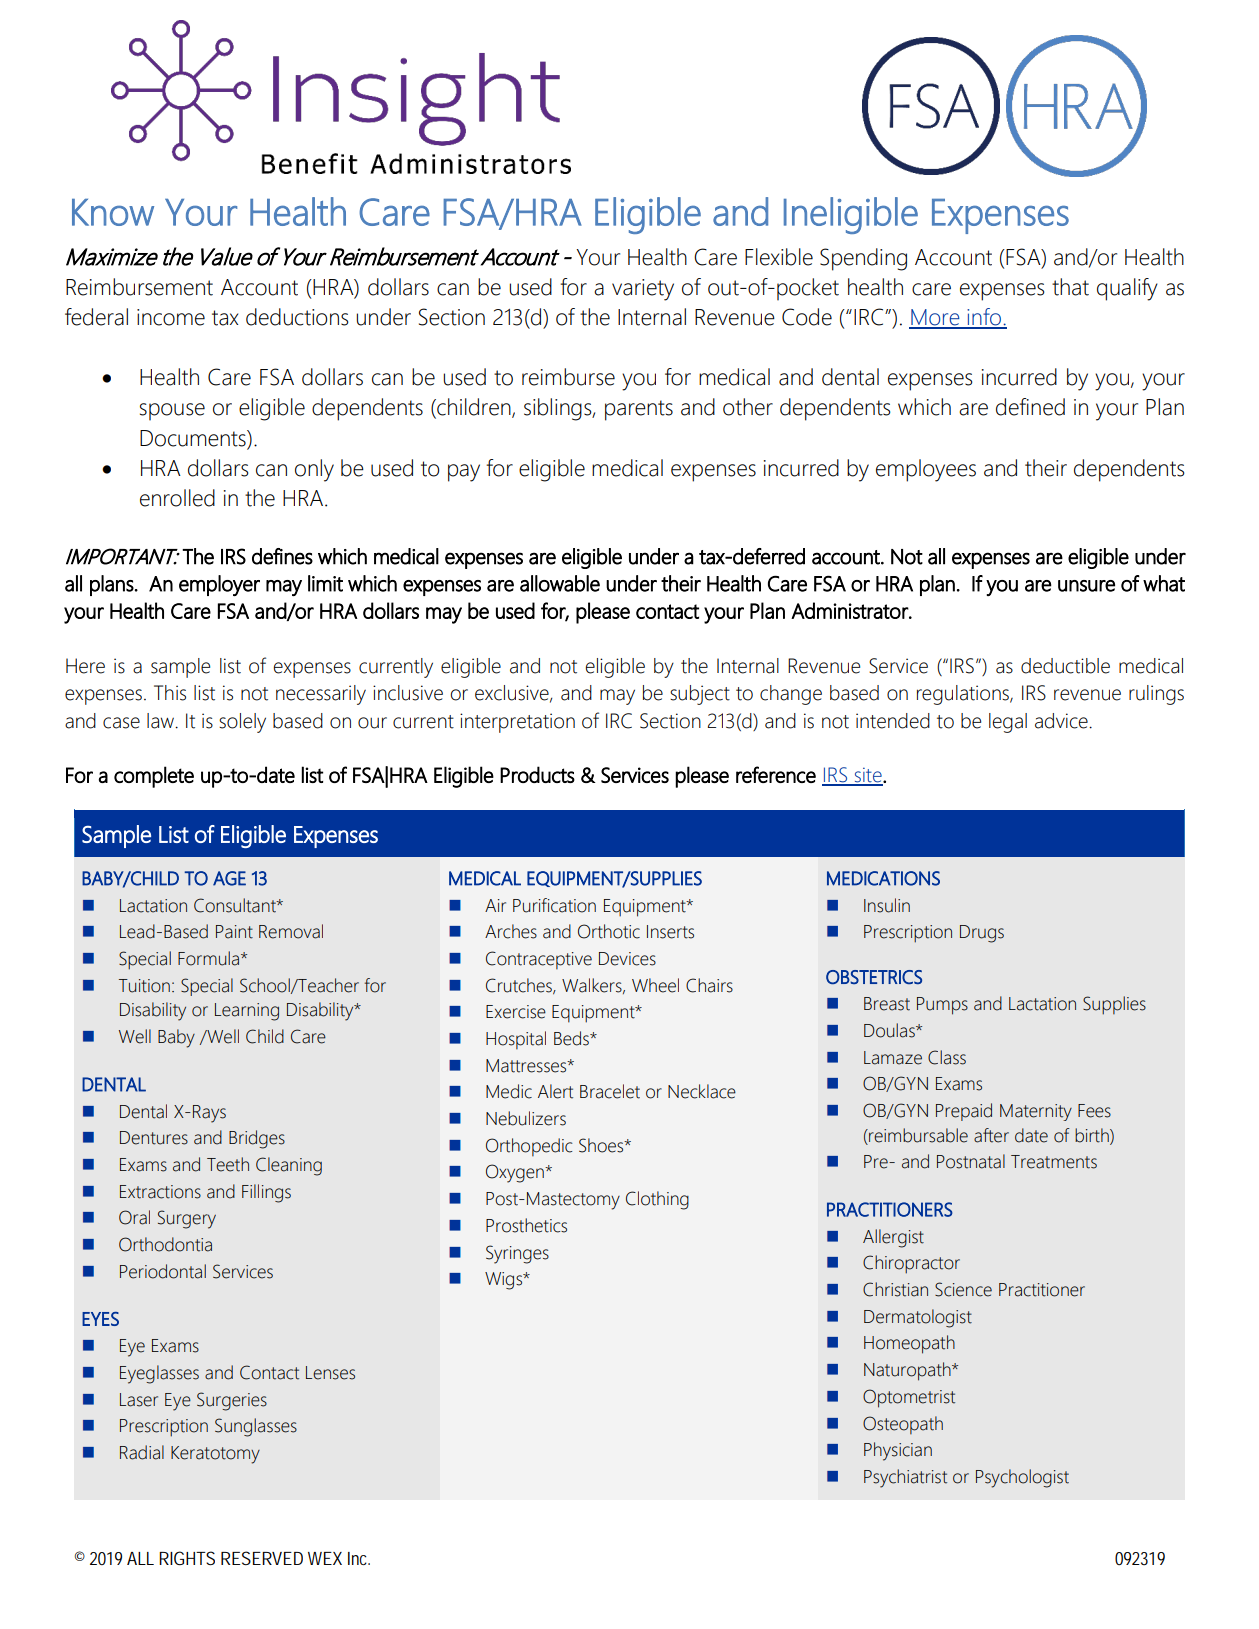  Describe the element at coordinates (643, 290) in the image. I see `variety` at that location.
